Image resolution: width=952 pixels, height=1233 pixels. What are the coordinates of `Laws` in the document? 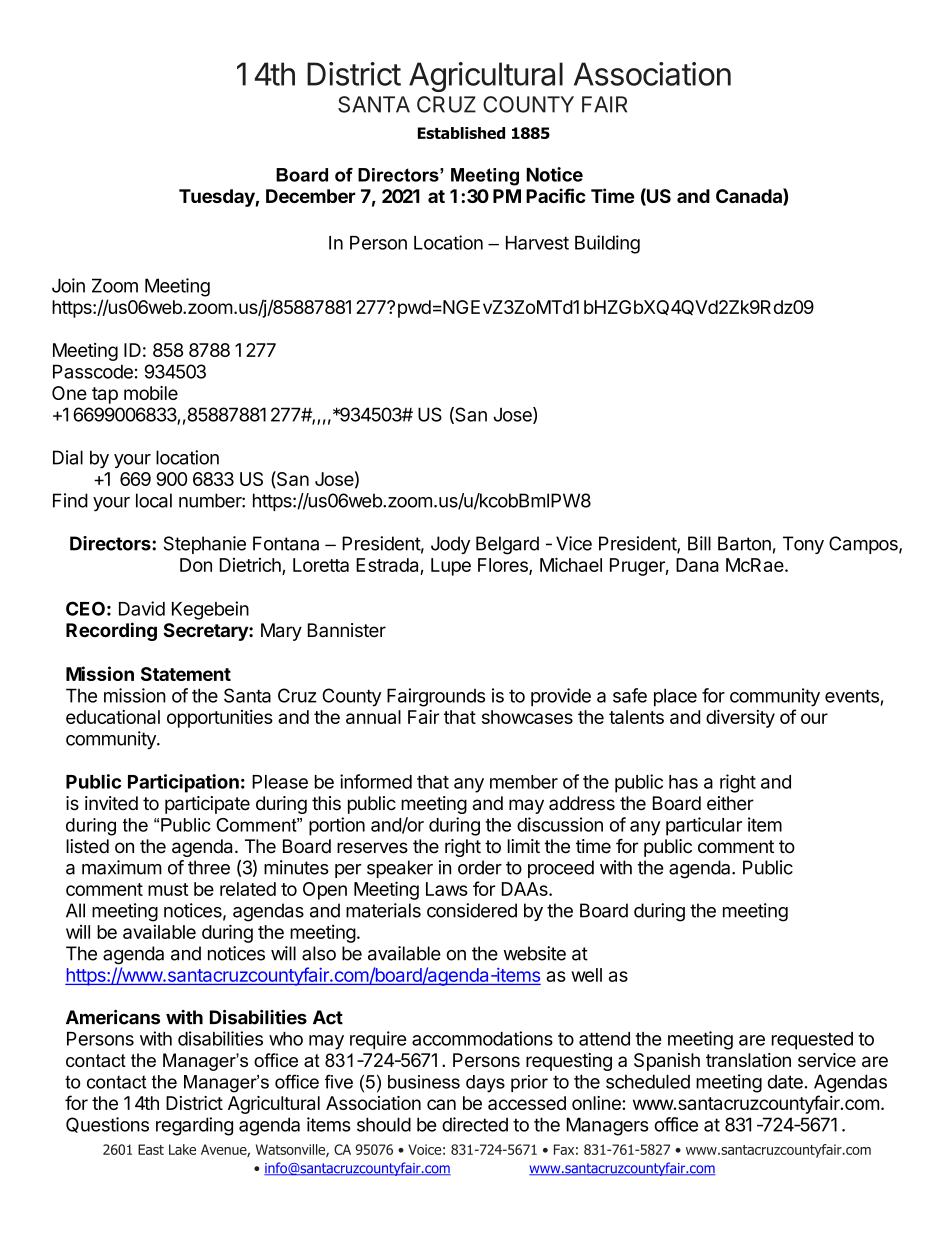 It's located at (447, 889).
